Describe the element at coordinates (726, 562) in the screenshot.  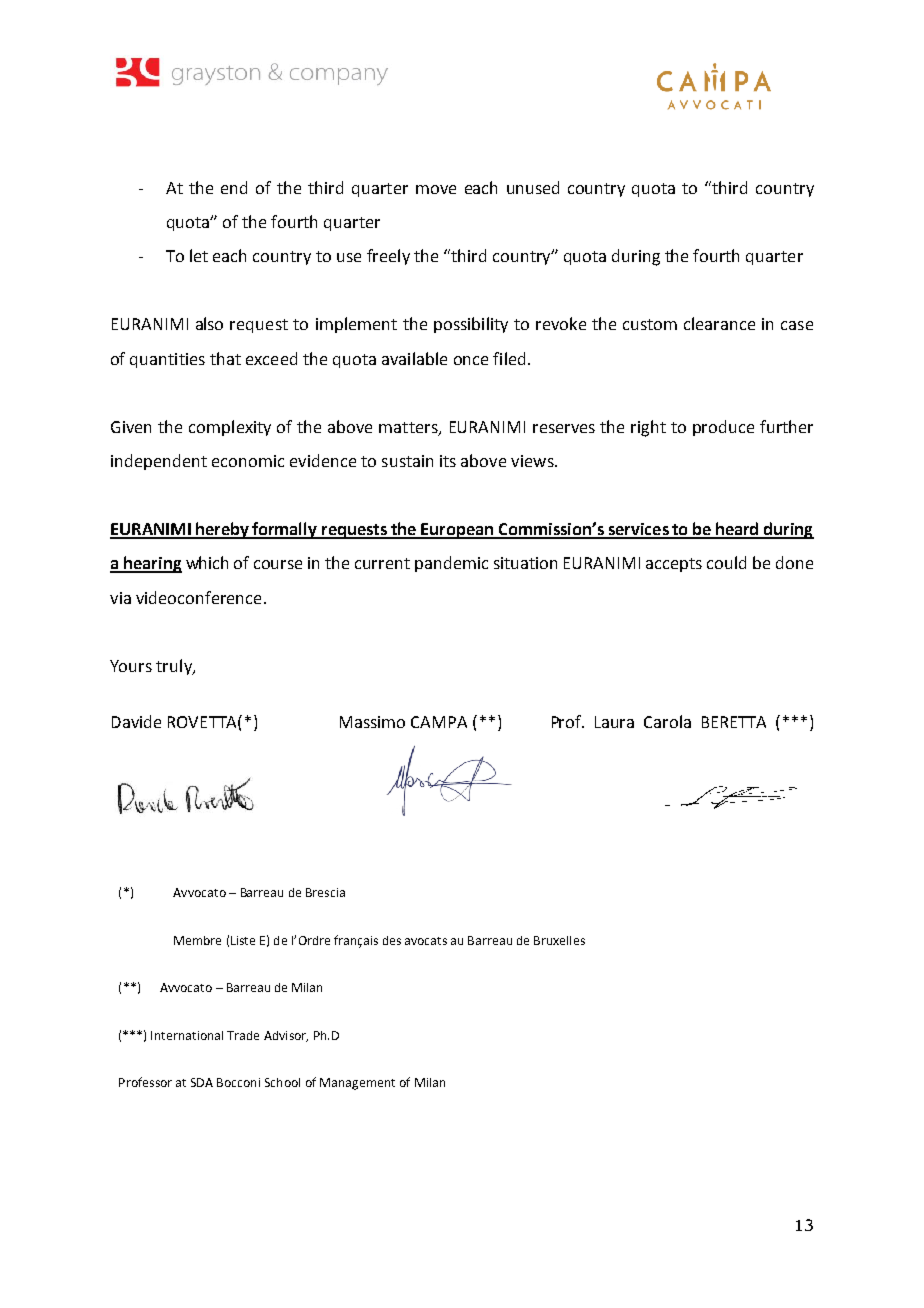
I see `could` at that location.
